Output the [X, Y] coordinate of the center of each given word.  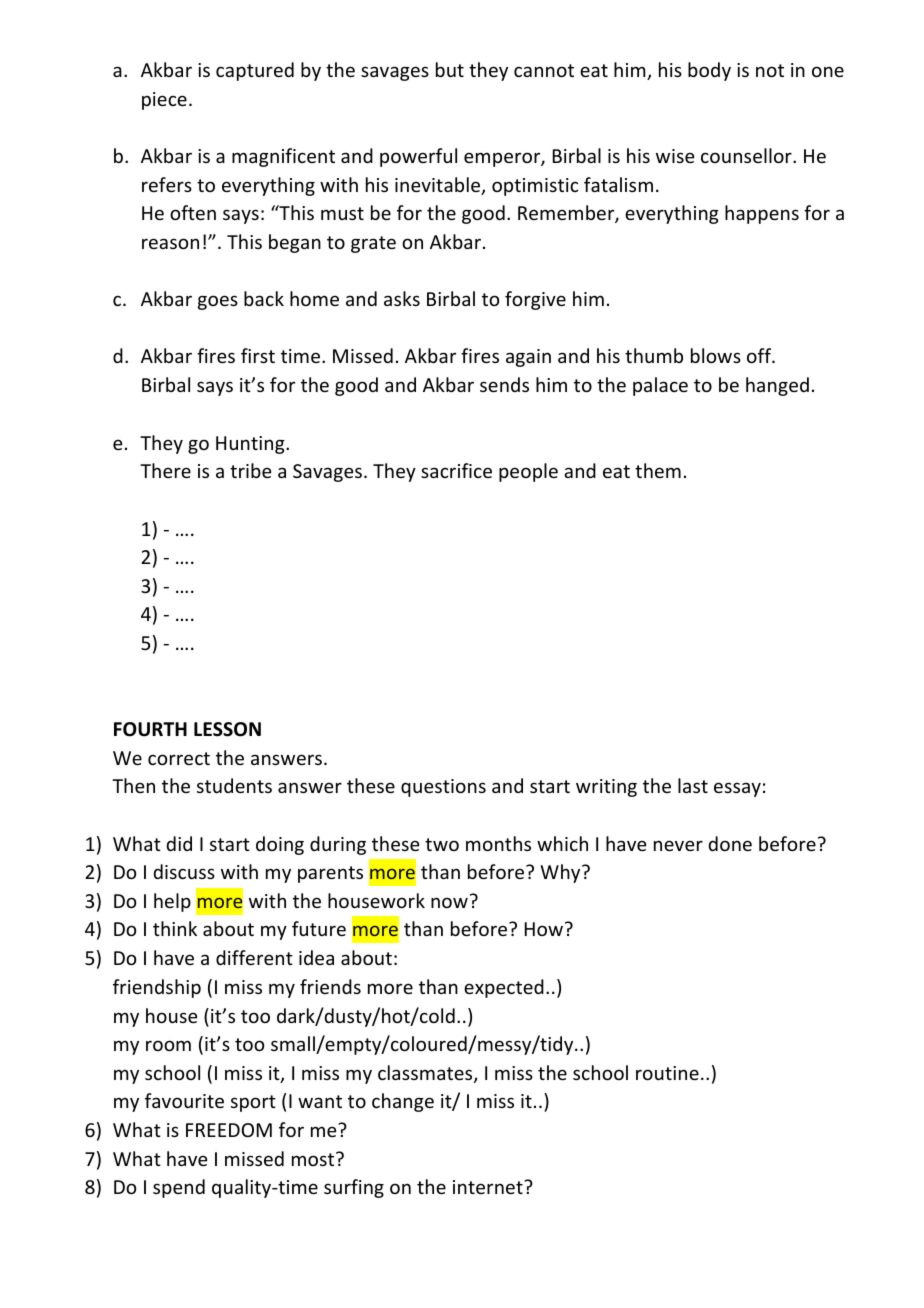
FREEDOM [229, 1130]
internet [489, 1187]
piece [164, 101]
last [693, 785]
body [709, 71]
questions [443, 788]
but [450, 69]
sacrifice [456, 470]
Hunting [251, 445]
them [658, 470]
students [234, 785]
